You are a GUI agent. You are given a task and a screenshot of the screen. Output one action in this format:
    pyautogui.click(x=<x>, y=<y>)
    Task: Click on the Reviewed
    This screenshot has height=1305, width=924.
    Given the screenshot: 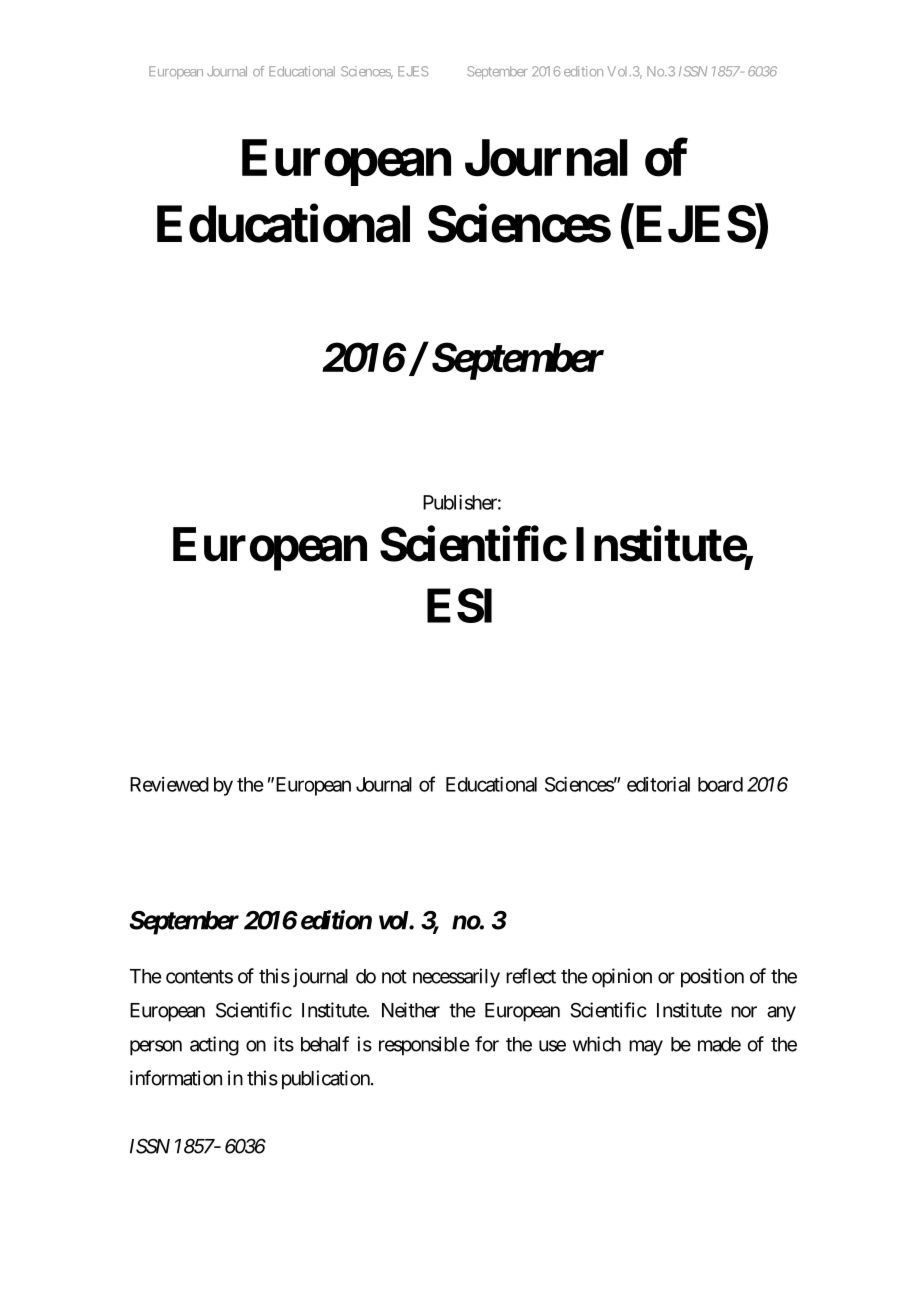 What is the action you would take?
    pyautogui.click(x=169, y=784)
